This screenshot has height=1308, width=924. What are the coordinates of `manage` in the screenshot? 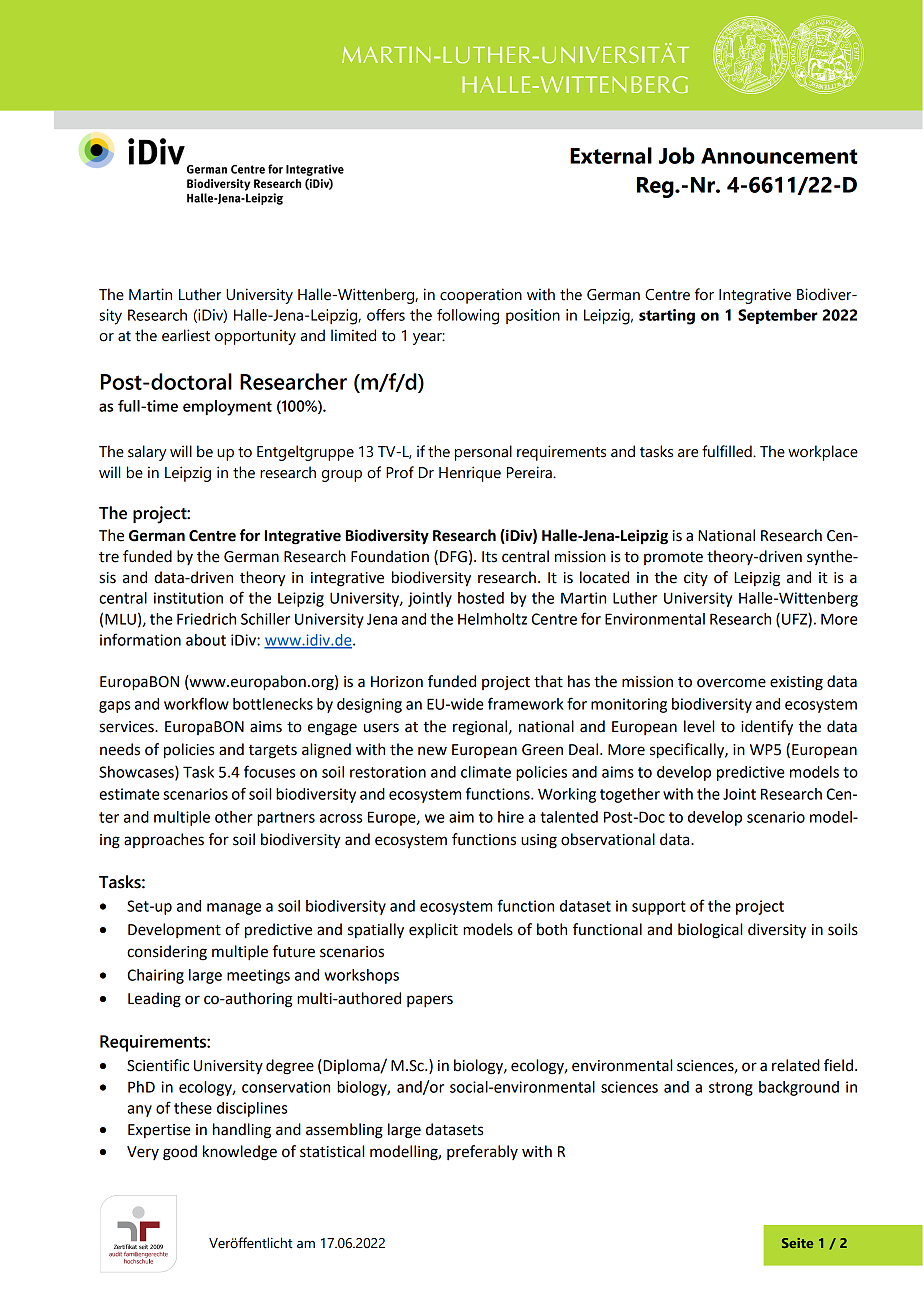 It's located at (234, 909).
